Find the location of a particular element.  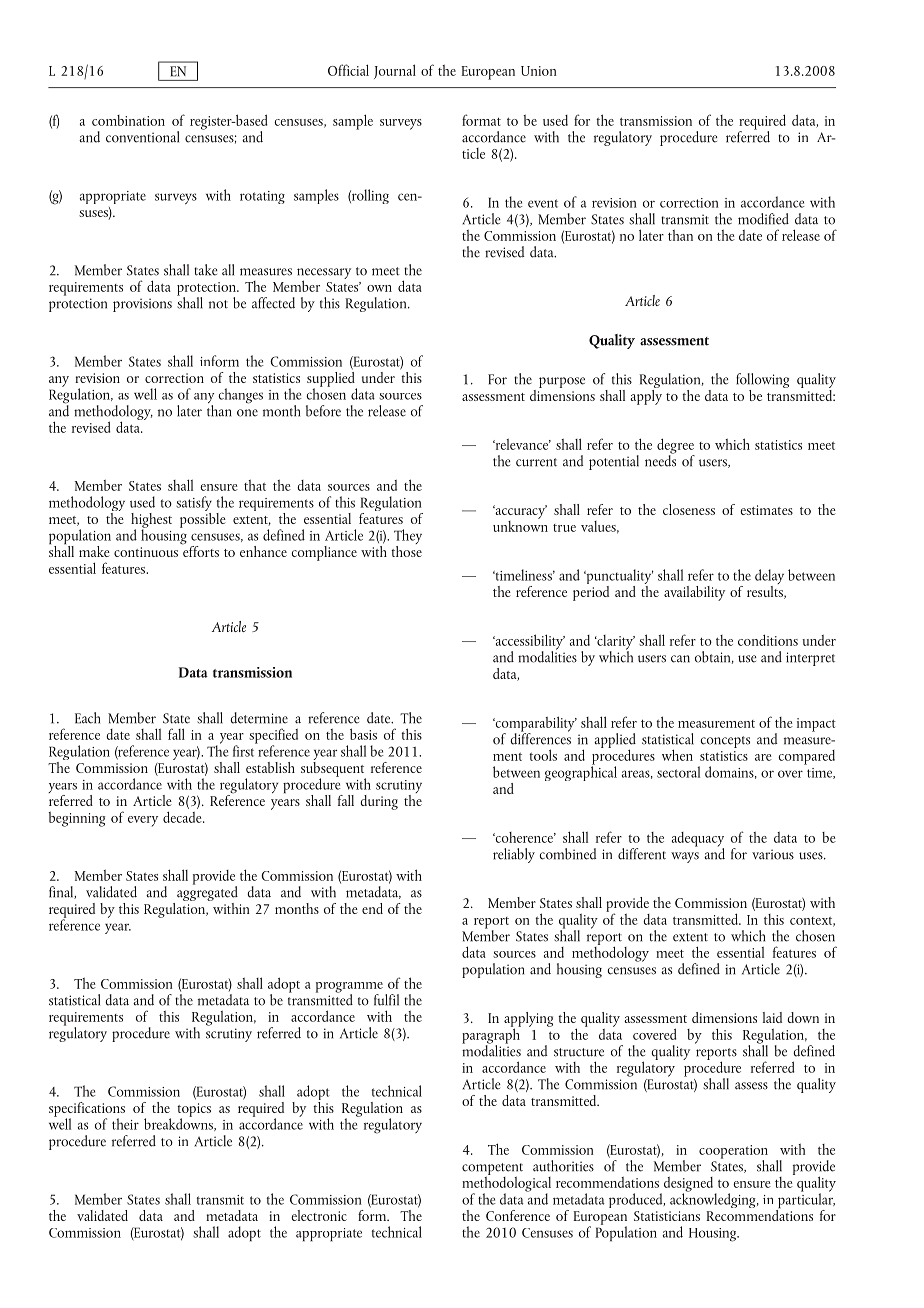

their is located at coordinates (125, 1124).
